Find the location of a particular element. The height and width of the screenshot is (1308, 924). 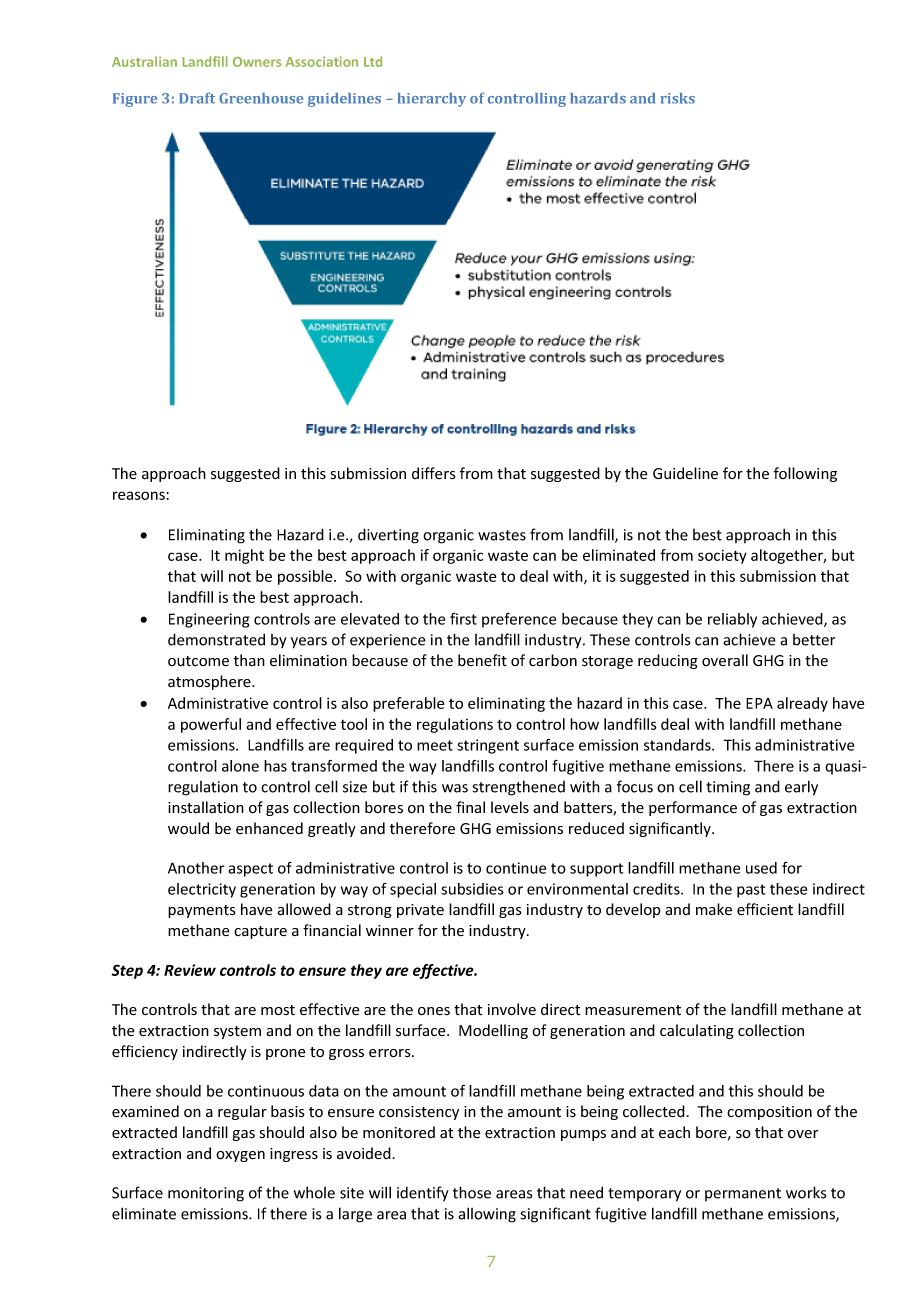

permanent is located at coordinates (743, 1194).
